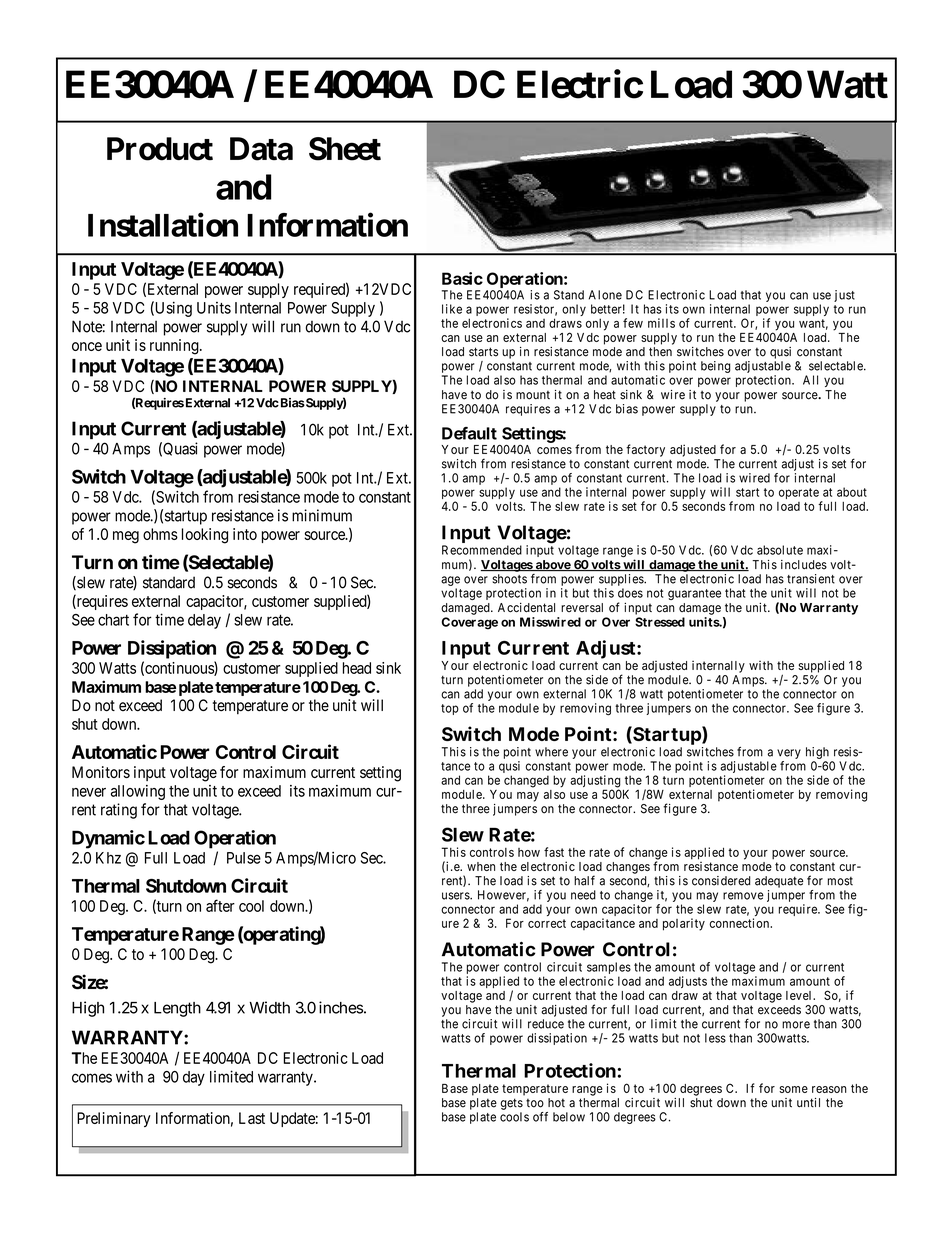 The image size is (952, 1233). I want to click on very, so click(789, 754).
